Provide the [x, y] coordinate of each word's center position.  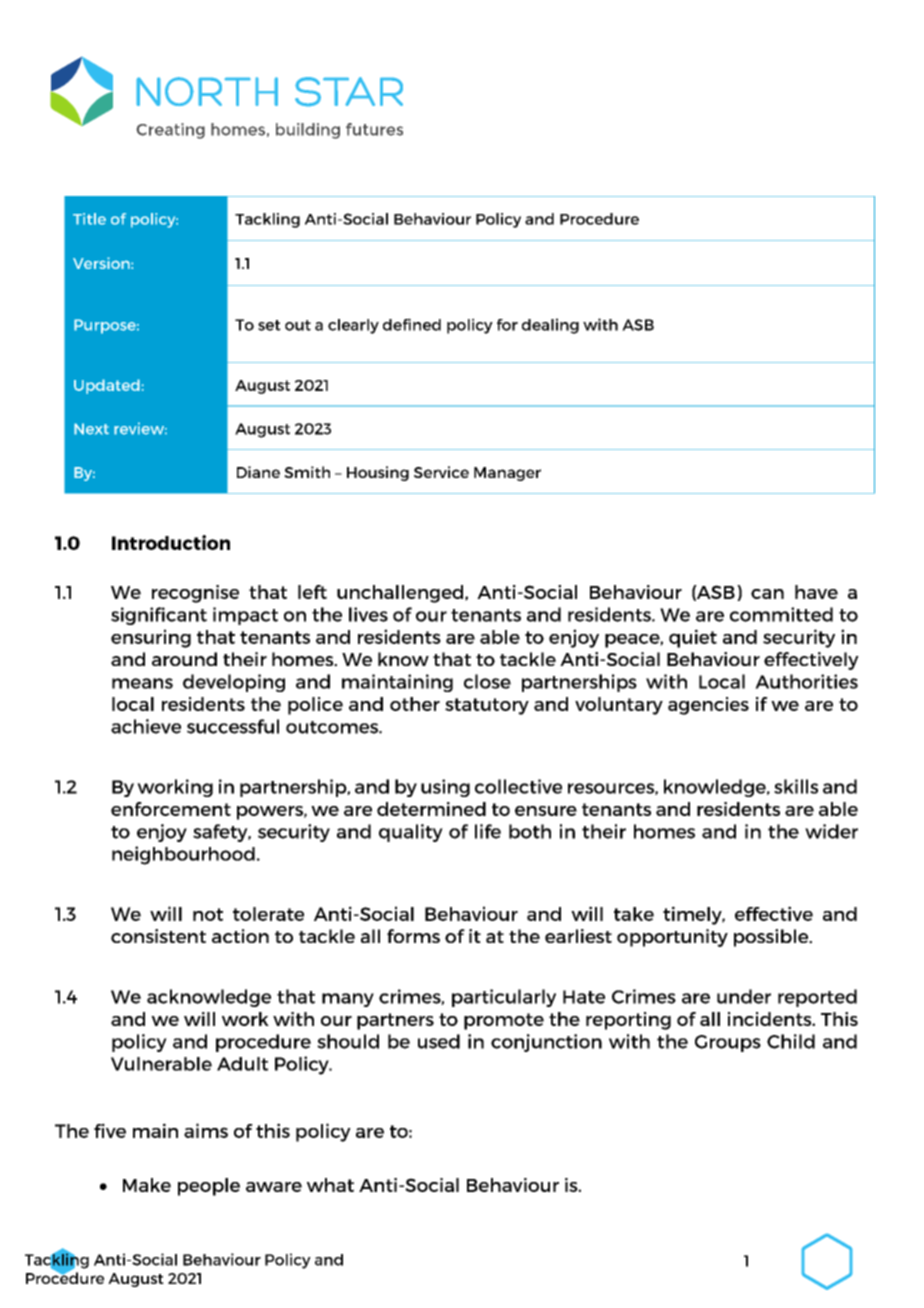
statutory [487, 706]
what [330, 1185]
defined [412, 324]
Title [89, 219]
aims [206, 1130]
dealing [550, 326]
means [142, 683]
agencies [708, 706]
